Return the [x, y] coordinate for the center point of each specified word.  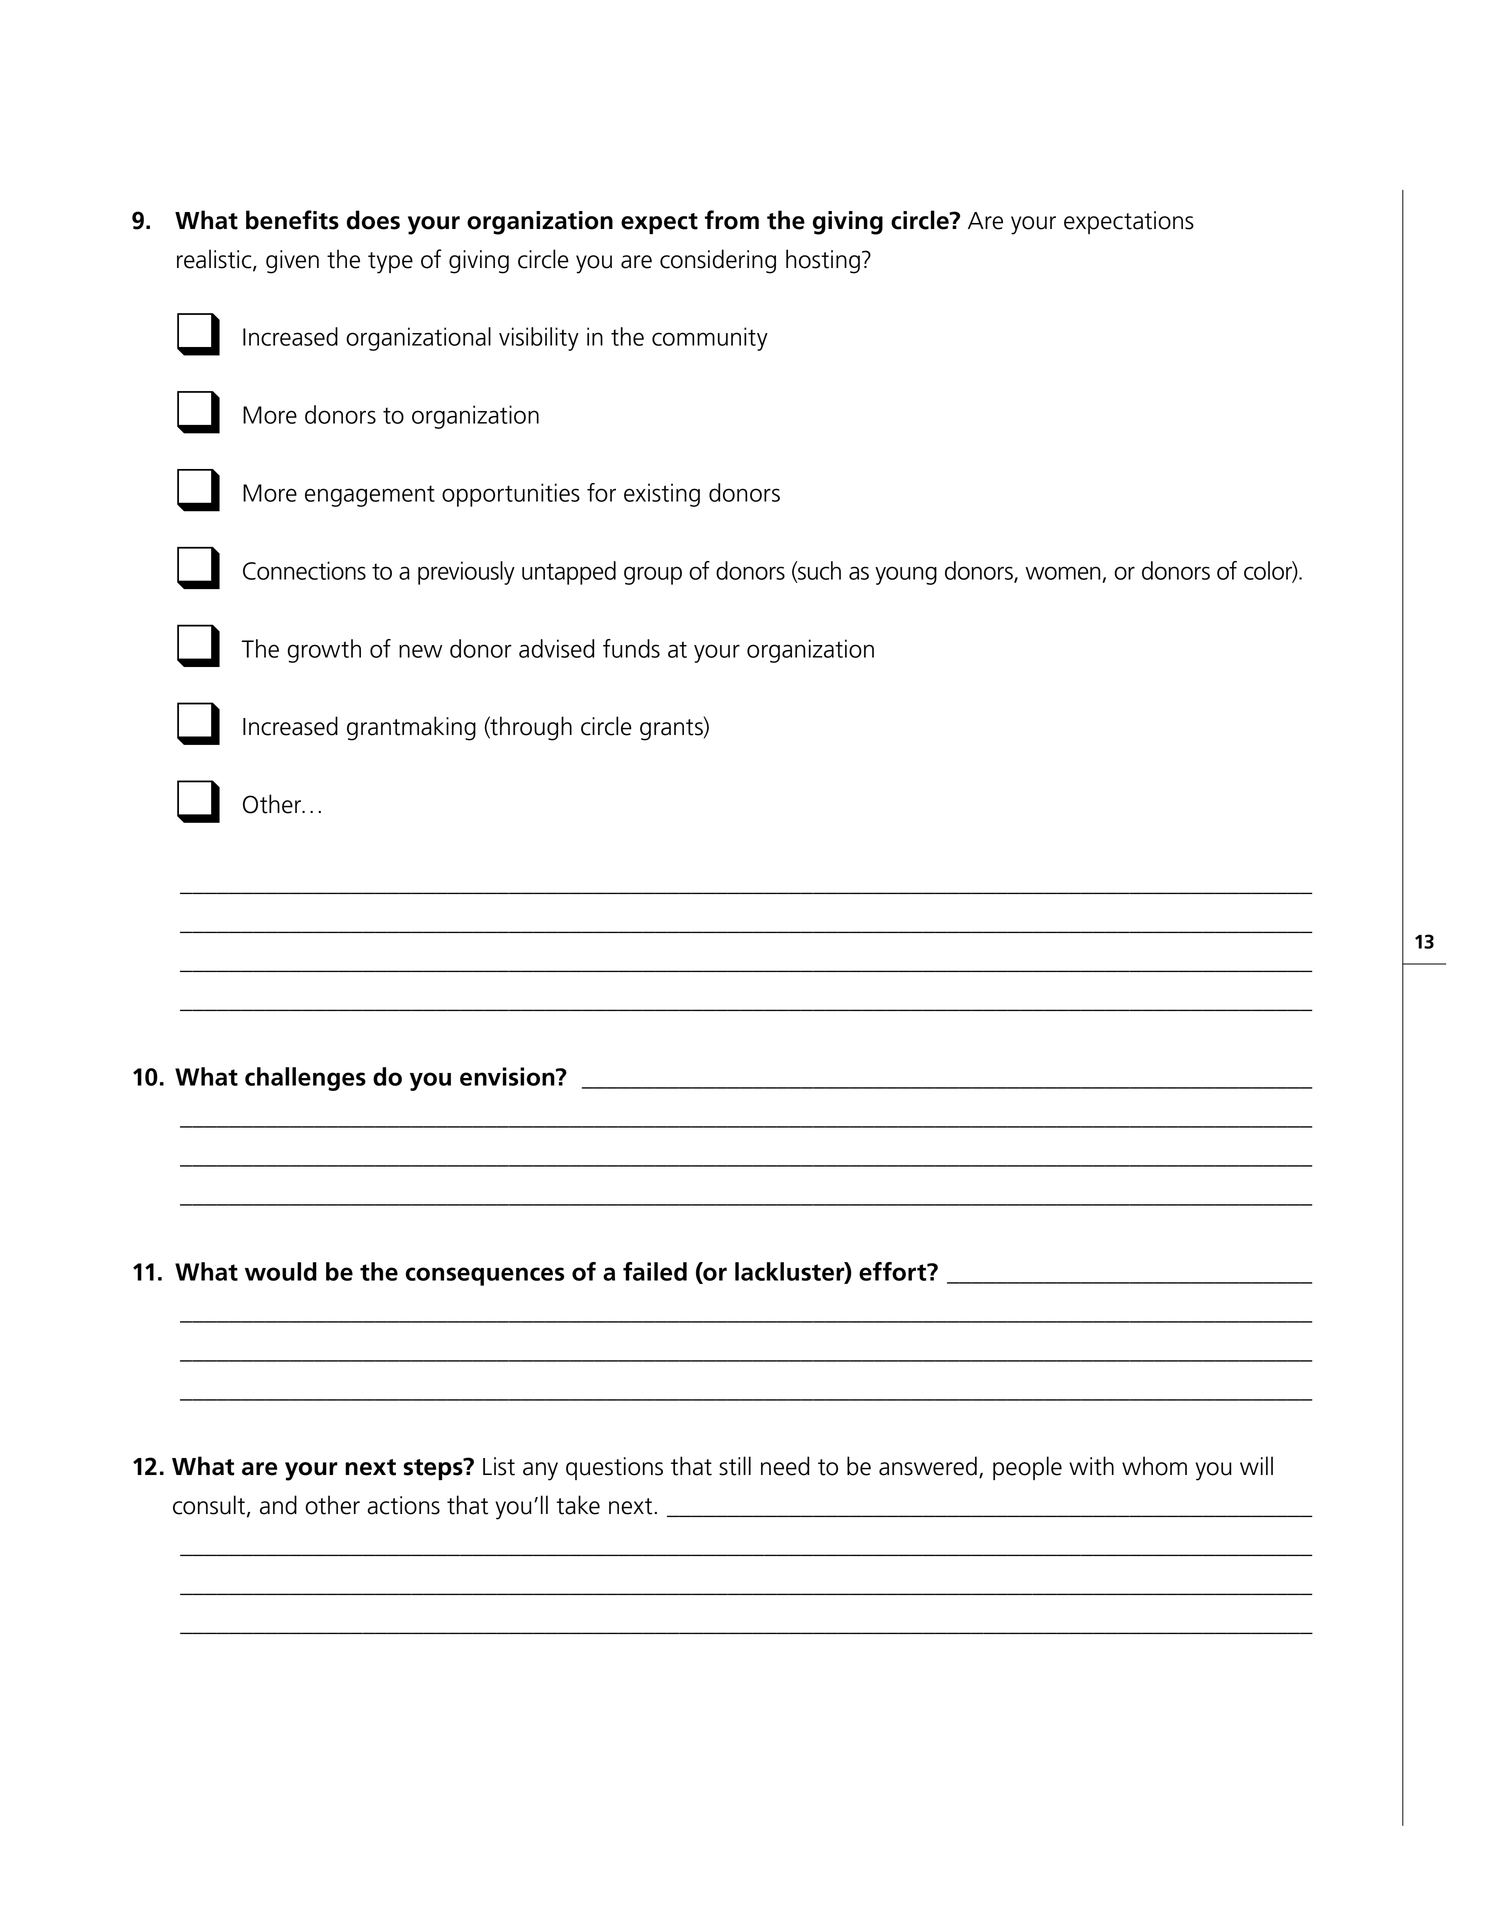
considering [718, 261]
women [1063, 573]
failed [655, 1271]
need [785, 1466]
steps [434, 1469]
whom [1154, 1466]
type [390, 263]
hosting [823, 261]
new [420, 651]
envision [508, 1076]
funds [631, 648]
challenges [305, 1079]
